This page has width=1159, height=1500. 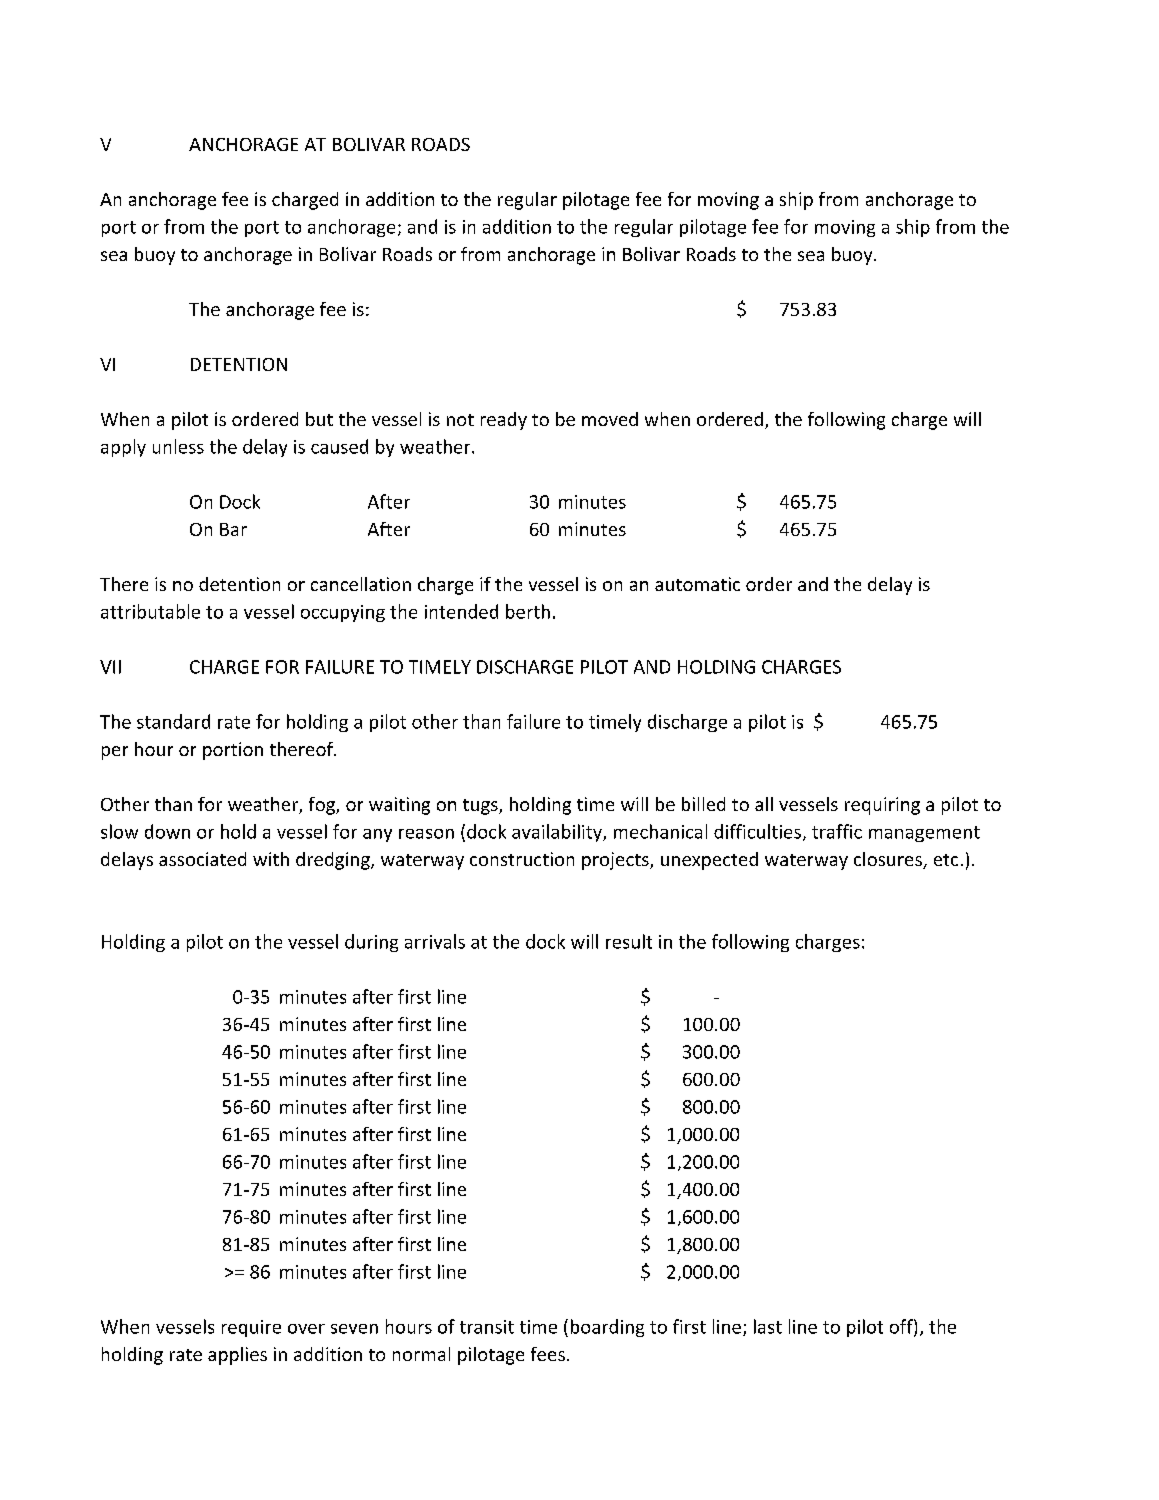 What do you see at coordinates (522, 859) in the page?
I see `construction` at bounding box center [522, 859].
